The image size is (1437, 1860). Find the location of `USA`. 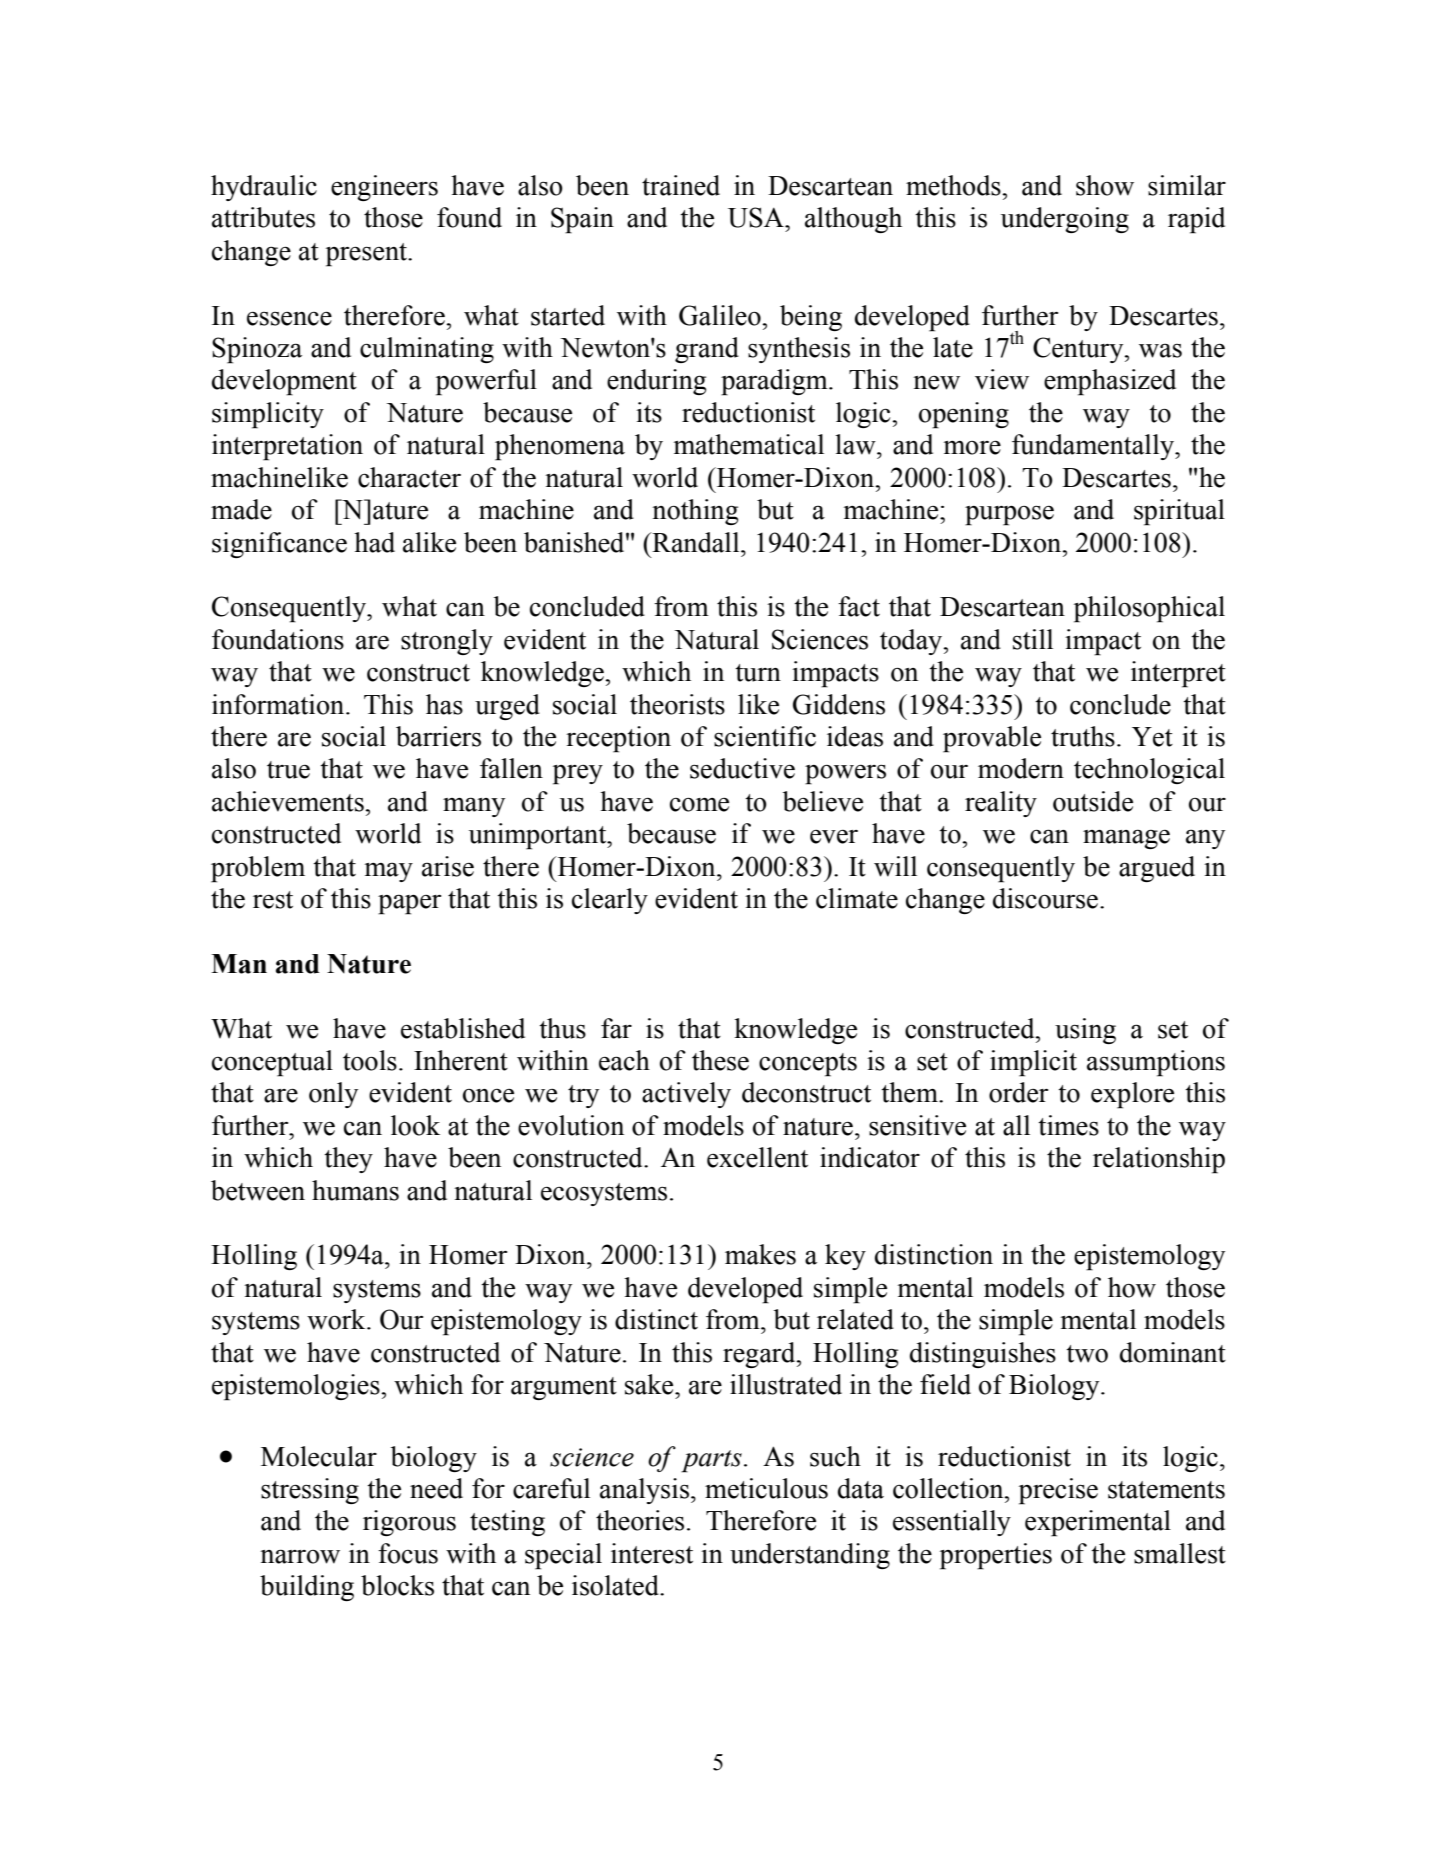

USA is located at coordinates (757, 217).
